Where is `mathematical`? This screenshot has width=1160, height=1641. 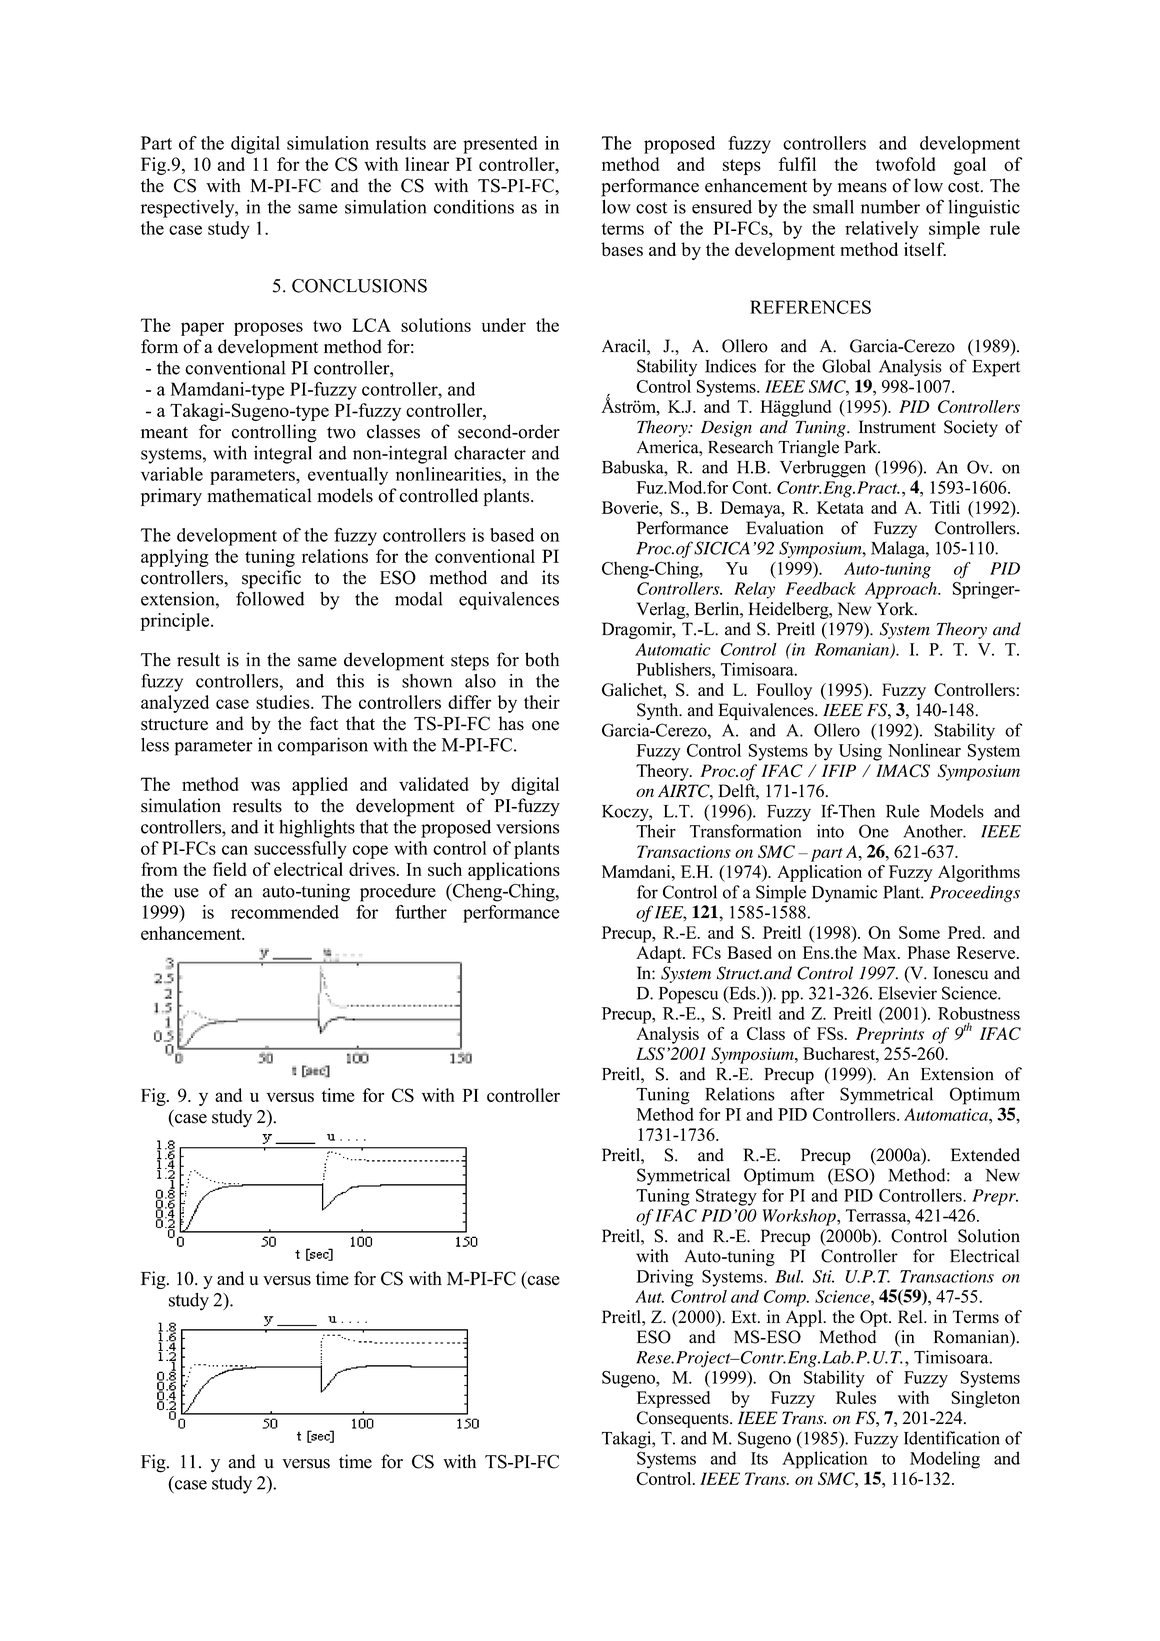
mathematical is located at coordinates (259, 495).
